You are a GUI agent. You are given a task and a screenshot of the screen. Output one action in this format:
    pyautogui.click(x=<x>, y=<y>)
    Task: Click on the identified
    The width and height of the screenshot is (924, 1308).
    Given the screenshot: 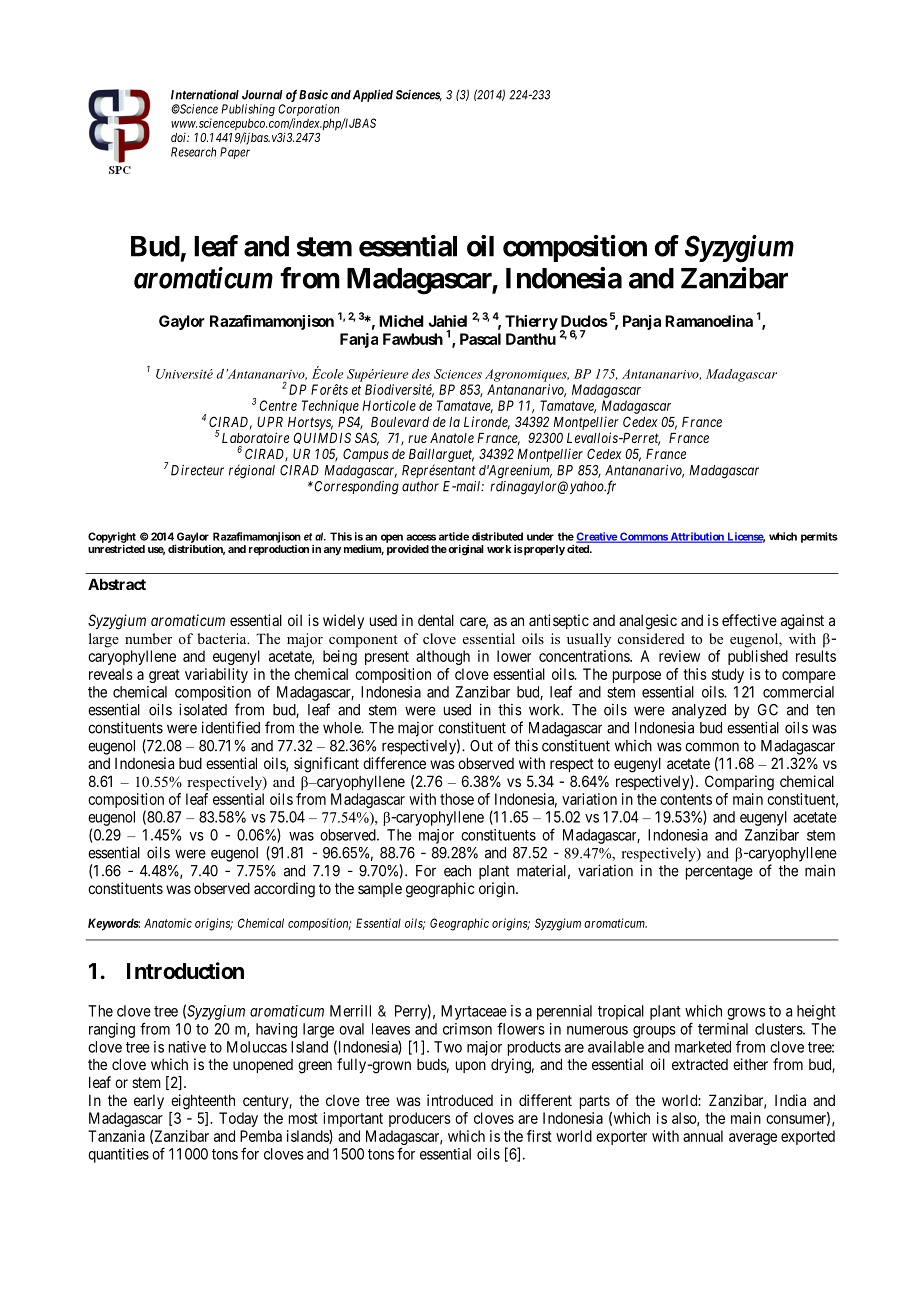 What is the action you would take?
    pyautogui.click(x=231, y=727)
